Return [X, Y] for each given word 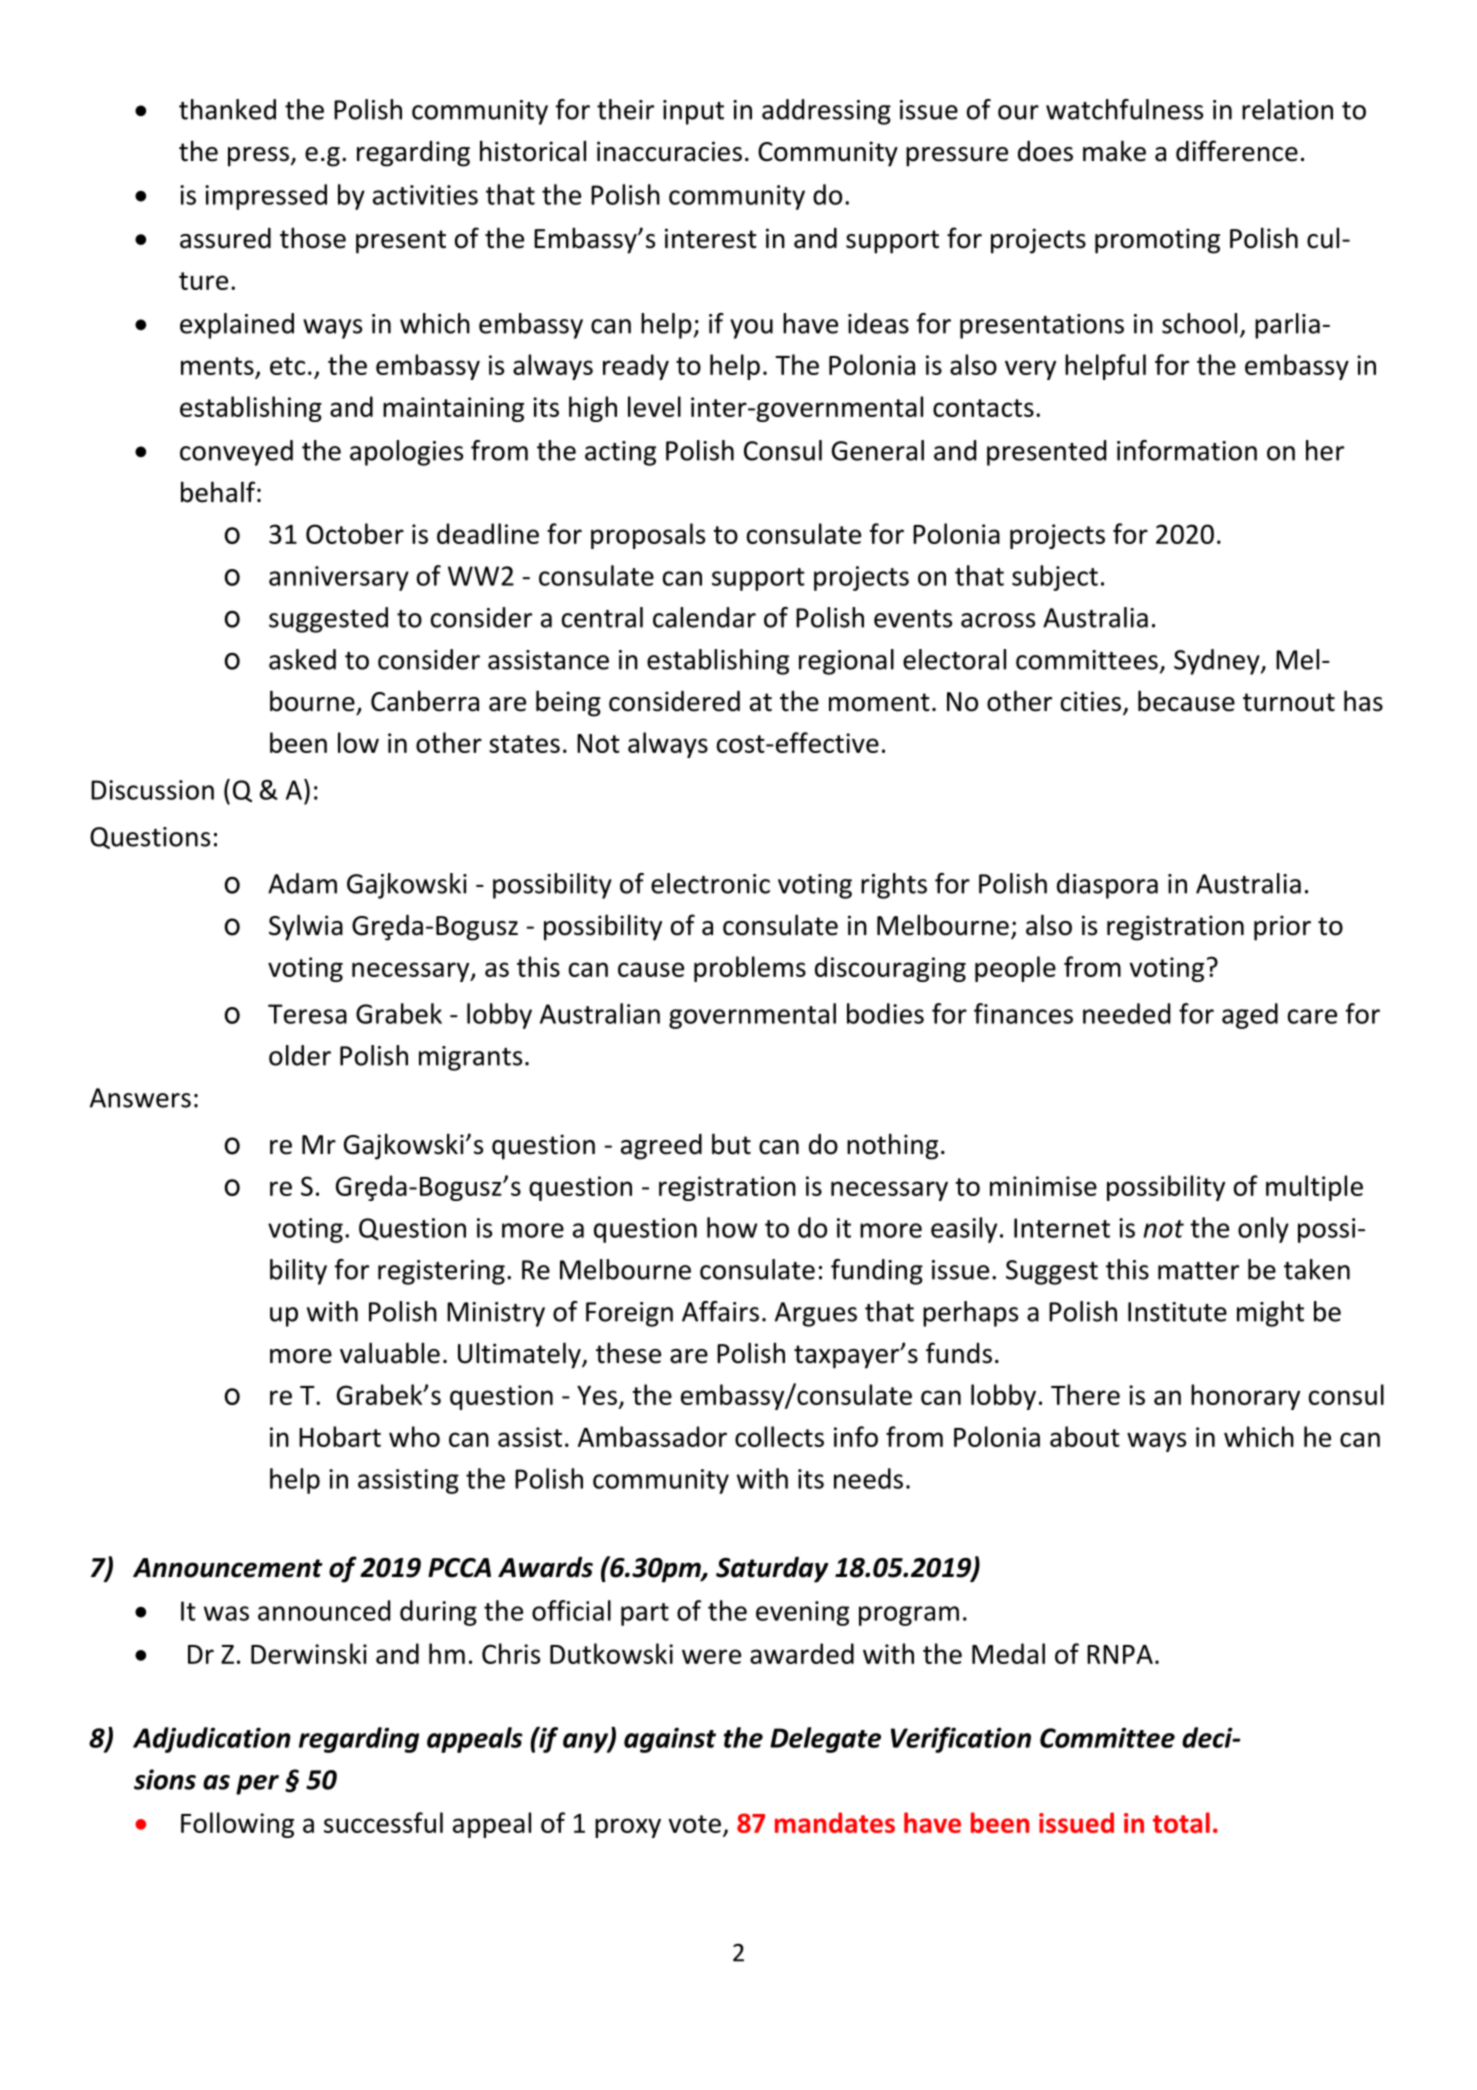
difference [1237, 151]
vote [695, 1824]
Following [237, 1825]
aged [1250, 1016]
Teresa [307, 1014]
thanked [227, 109]
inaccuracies [669, 151]
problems [750, 969]
